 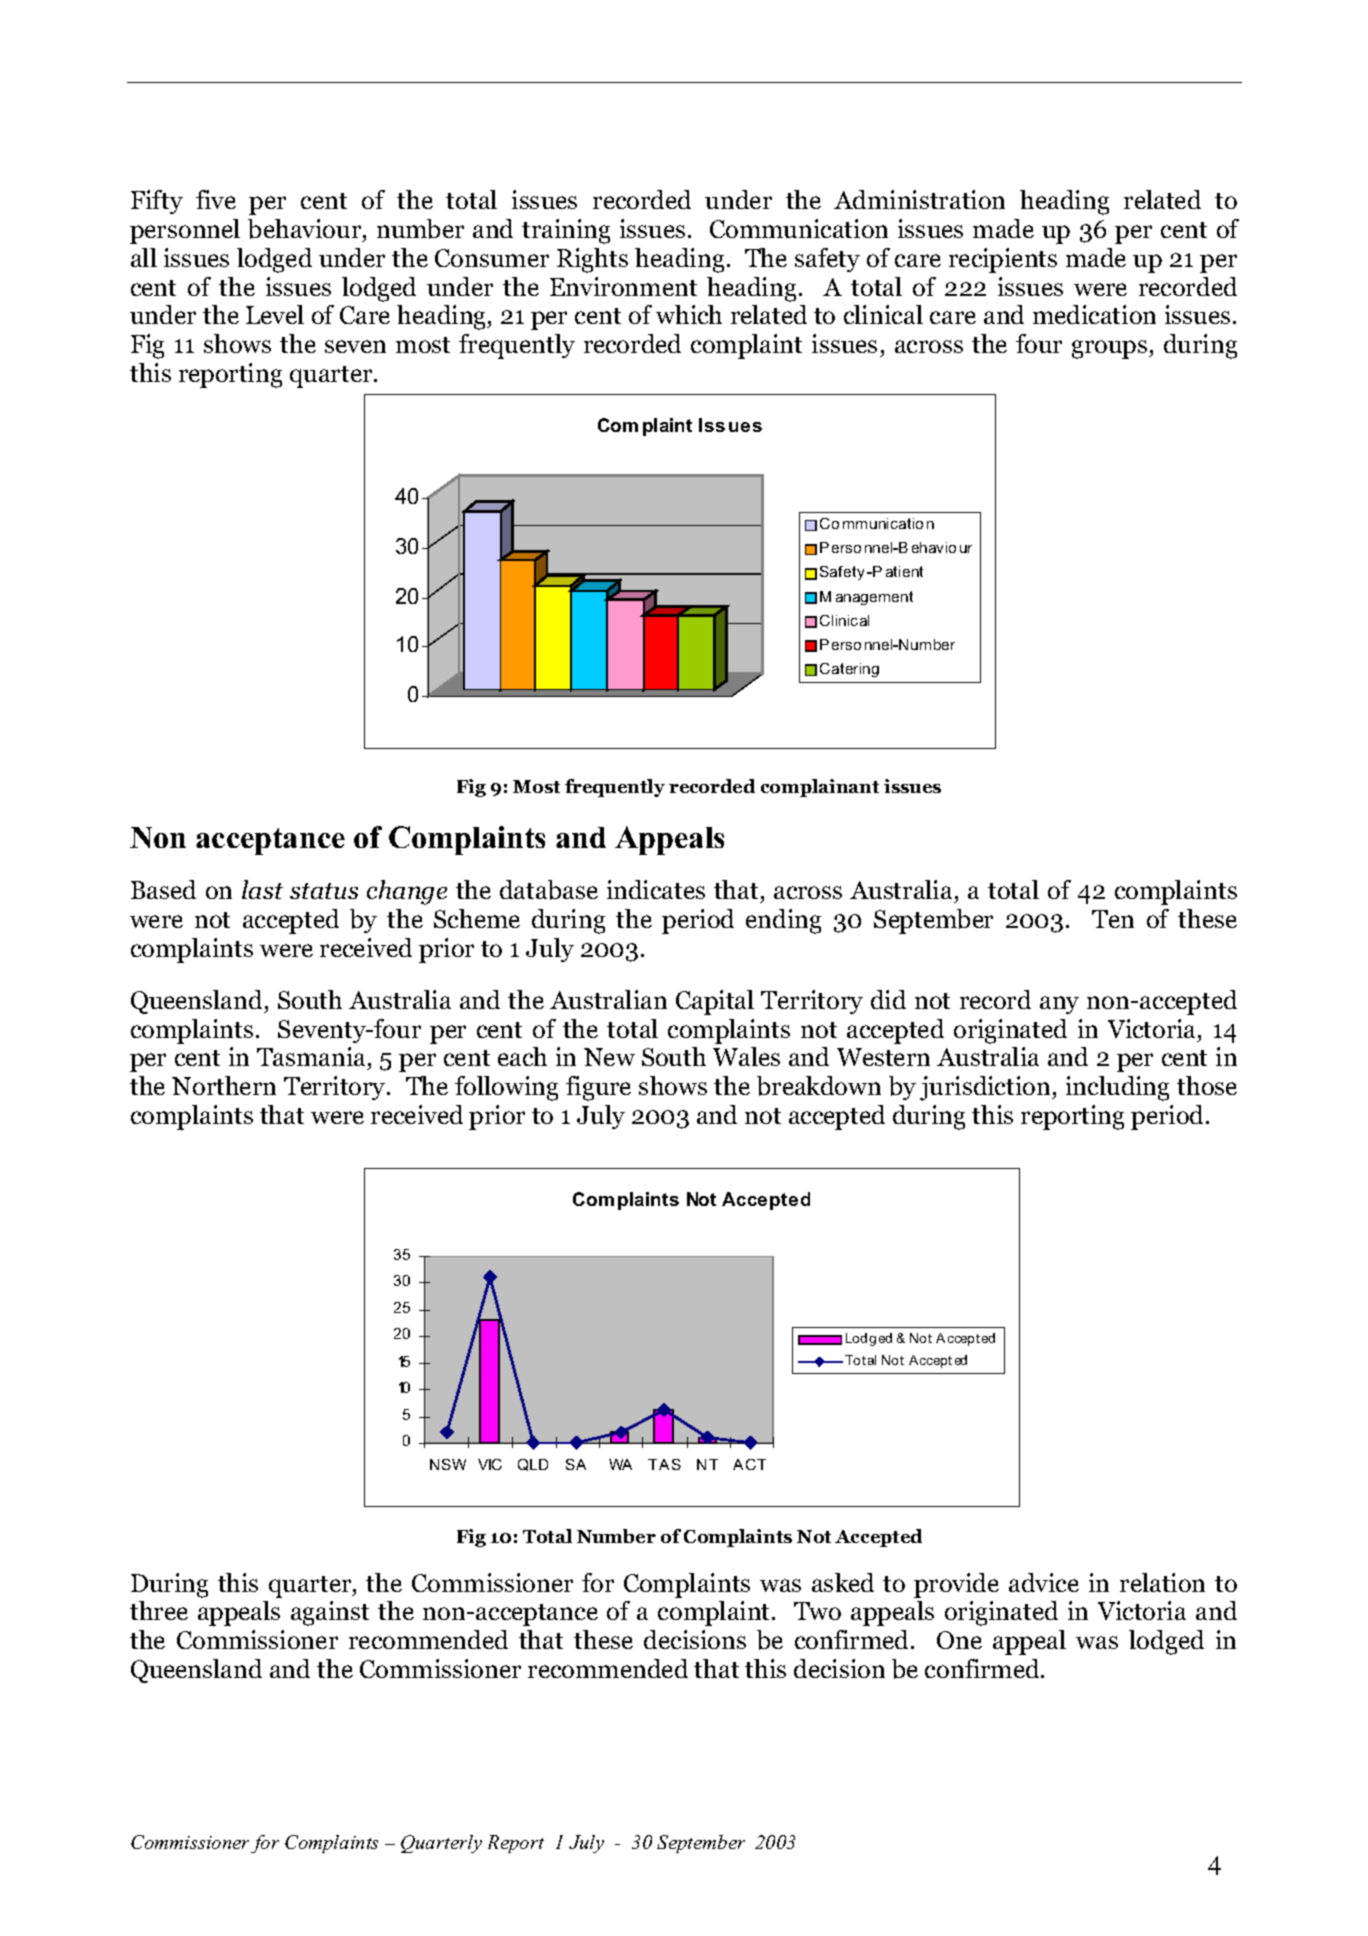 What do you see at coordinates (224, 1085) in the document?
I see `Northern` at bounding box center [224, 1085].
